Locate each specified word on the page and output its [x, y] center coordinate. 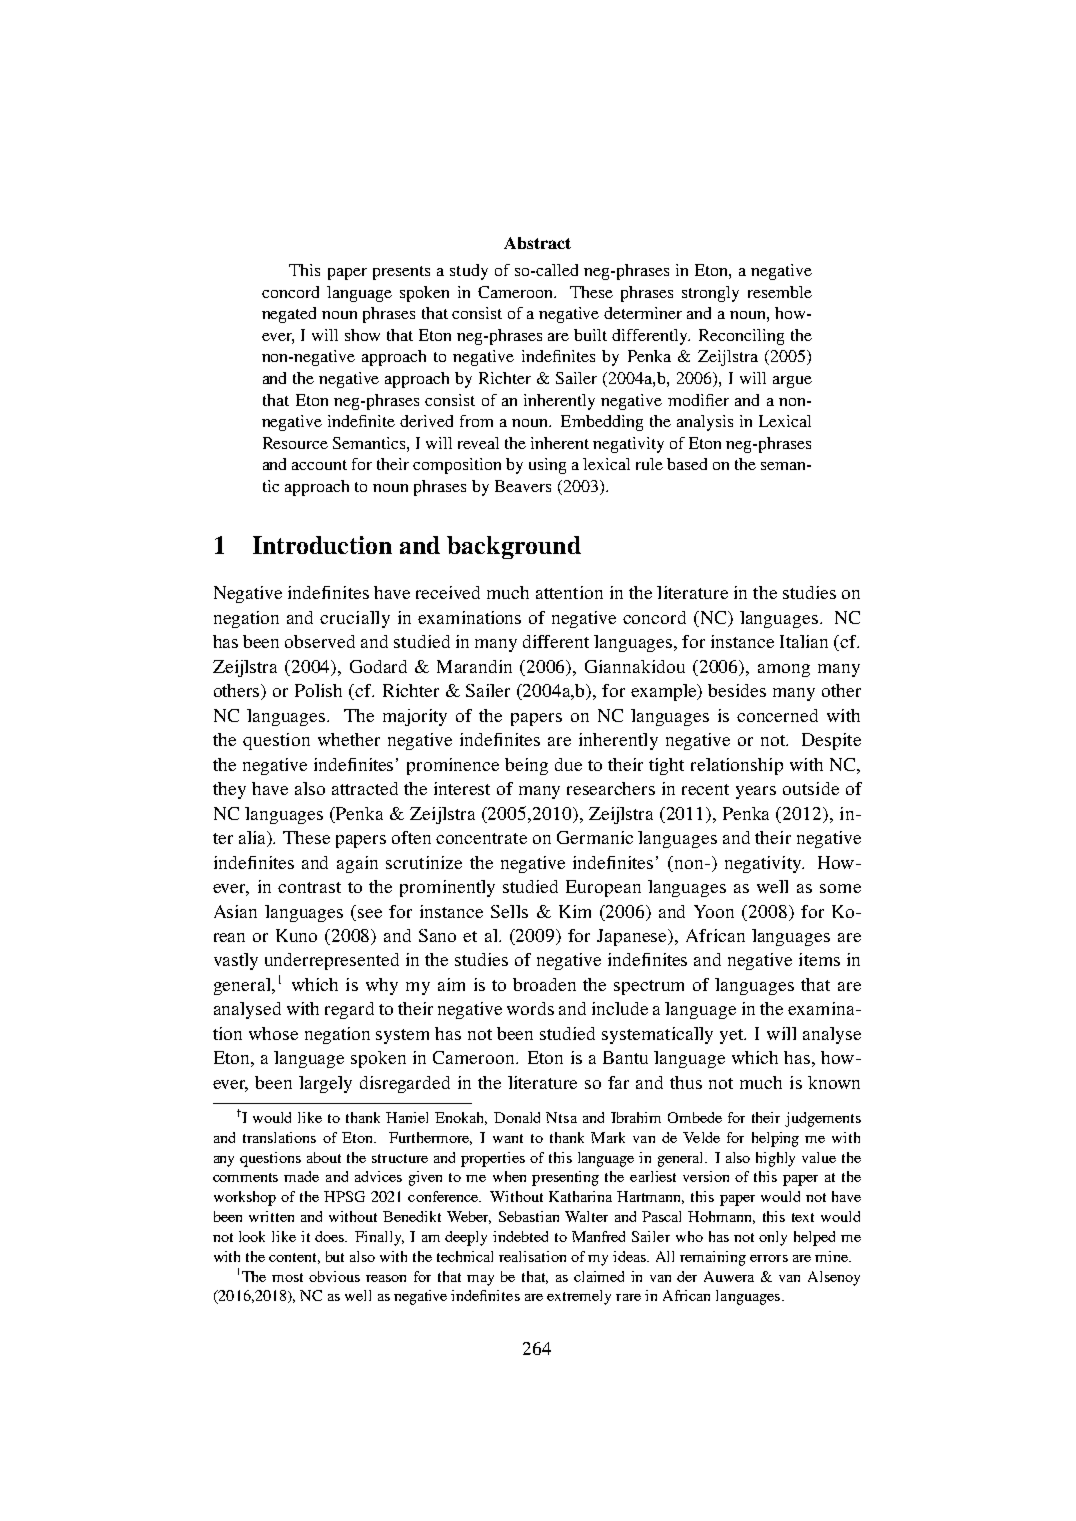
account [319, 465]
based [687, 464]
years [756, 792]
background [514, 547]
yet [733, 1036]
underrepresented [332, 961]
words [530, 1008]
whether [349, 739]
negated [289, 315]
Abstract [537, 243]
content [294, 1258]
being [526, 766]
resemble [780, 292]
